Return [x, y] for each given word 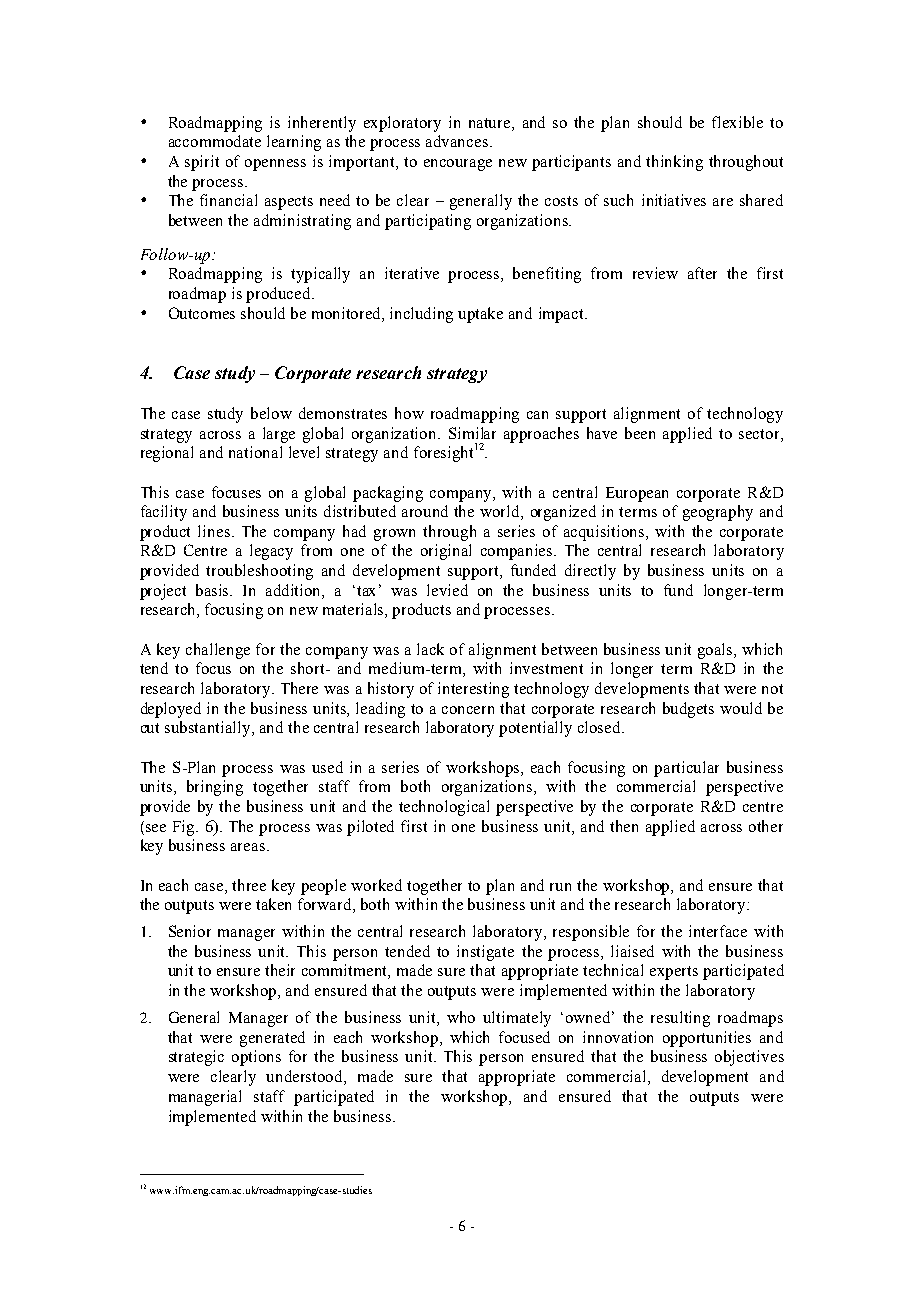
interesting [473, 690]
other [766, 826]
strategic [196, 1058]
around [425, 511]
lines [214, 531]
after [702, 273]
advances [457, 141]
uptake [480, 315]
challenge [218, 651]
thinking [674, 163]
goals [717, 651]
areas [249, 847]
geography [718, 513]
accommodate [215, 141]
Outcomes [202, 313]
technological [444, 808]
